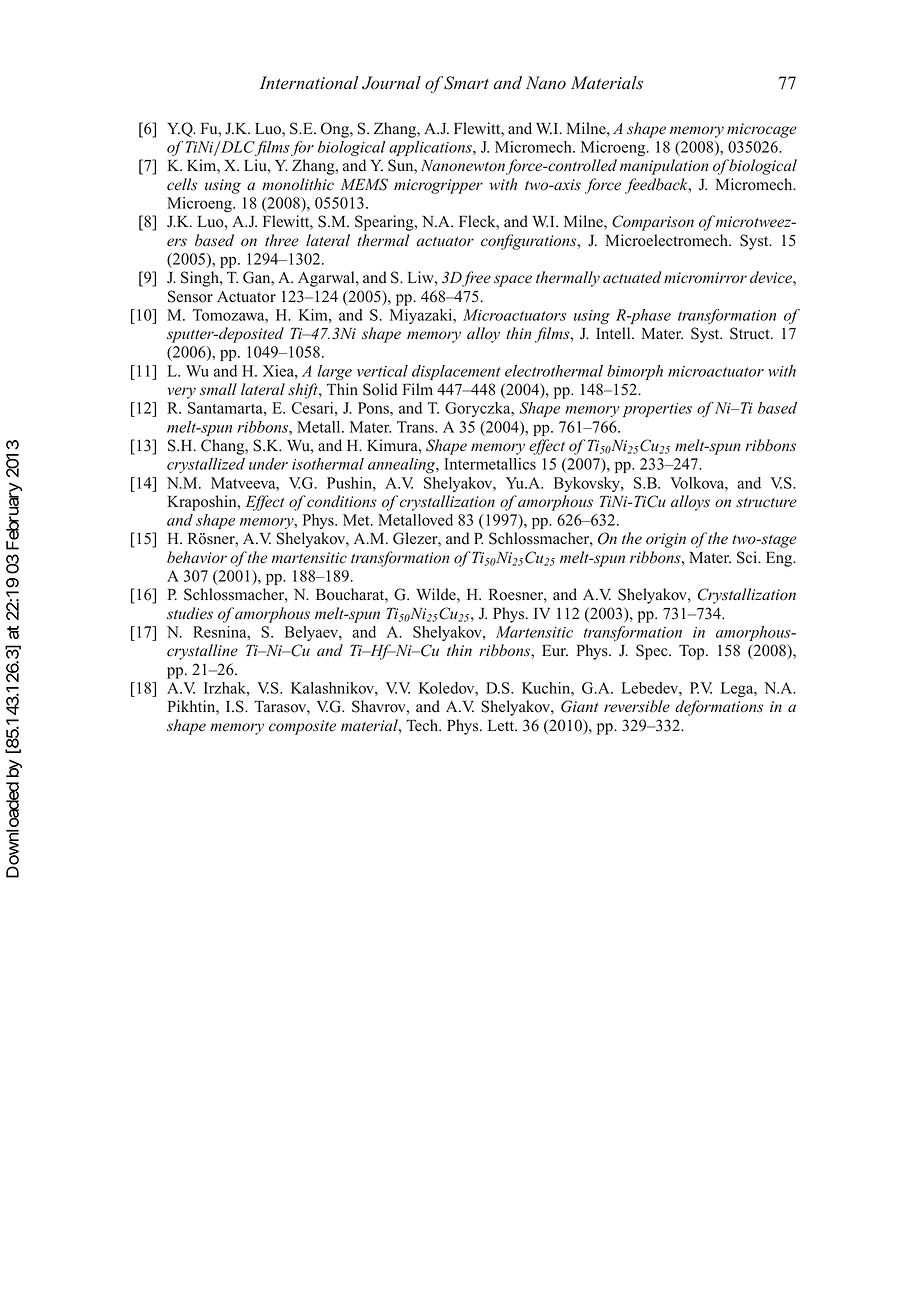 The width and height of the screenshot is (923, 1316). I want to click on manipulation, so click(664, 167).
